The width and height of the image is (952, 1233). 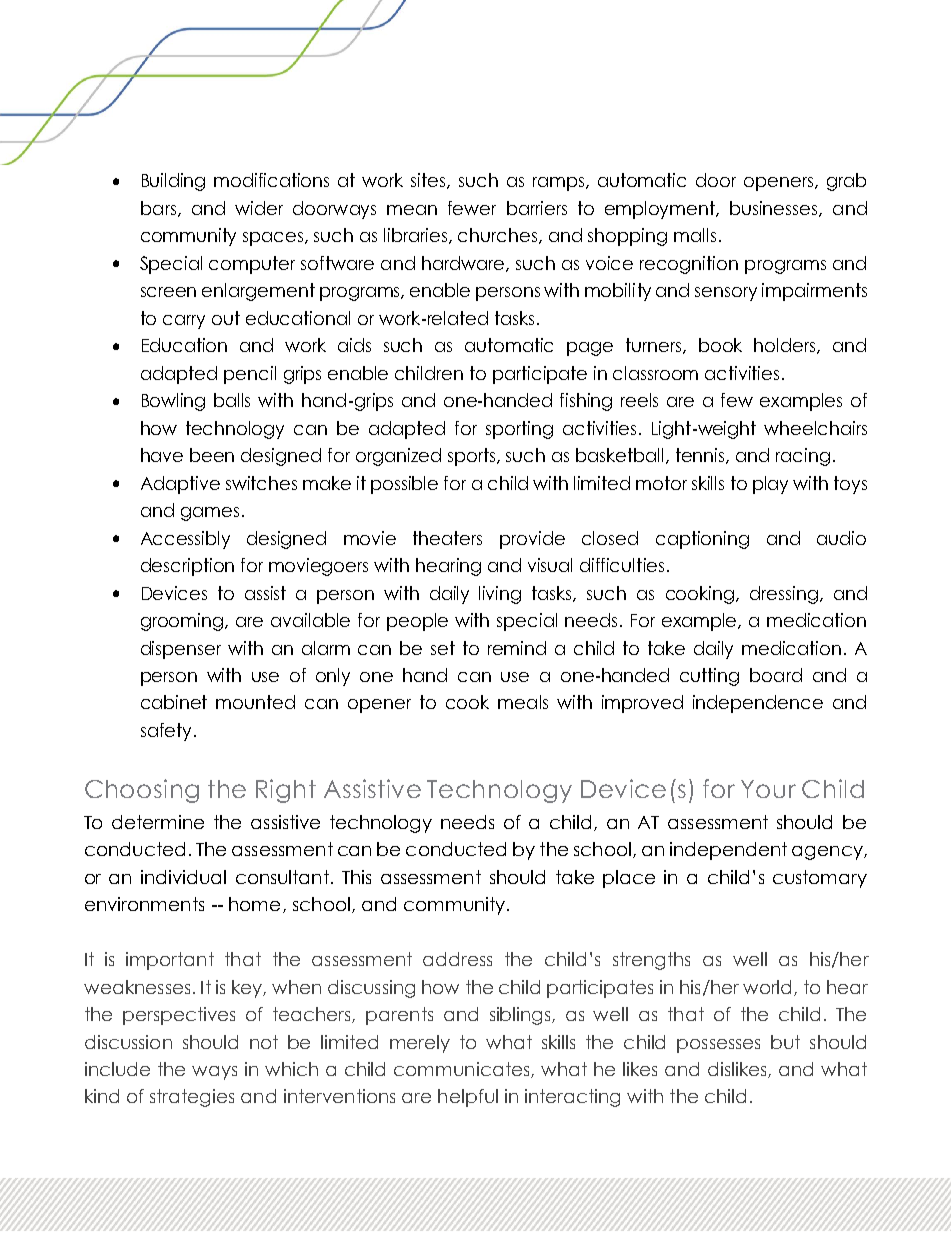 What do you see at coordinates (181, 650) in the image?
I see `dispenser` at bounding box center [181, 650].
